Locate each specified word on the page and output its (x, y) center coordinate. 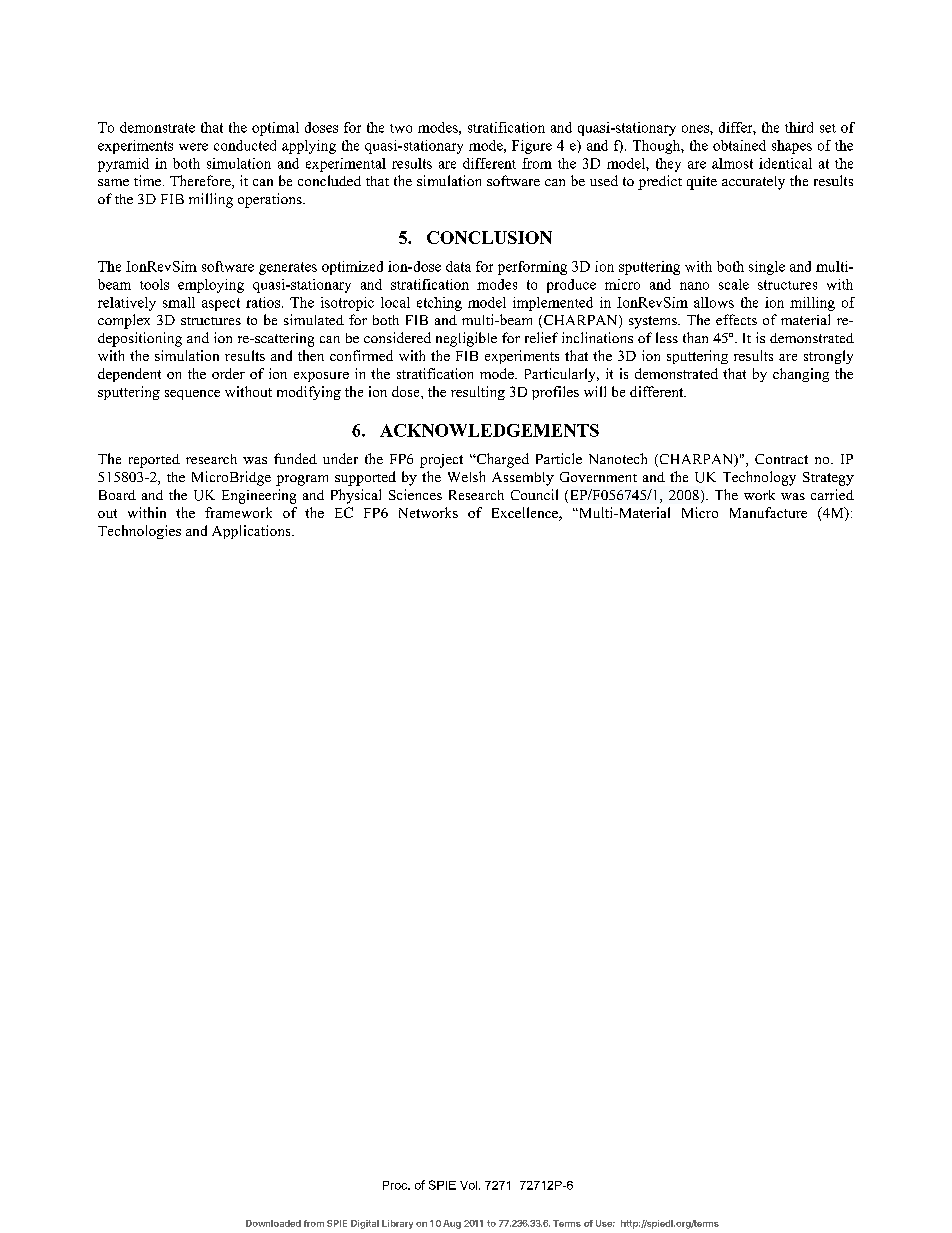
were (193, 147)
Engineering (259, 496)
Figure (532, 147)
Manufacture (768, 512)
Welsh (466, 476)
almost (732, 163)
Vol (468, 1185)
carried (832, 494)
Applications (252, 532)
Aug (452, 1224)
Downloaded (273, 1223)
